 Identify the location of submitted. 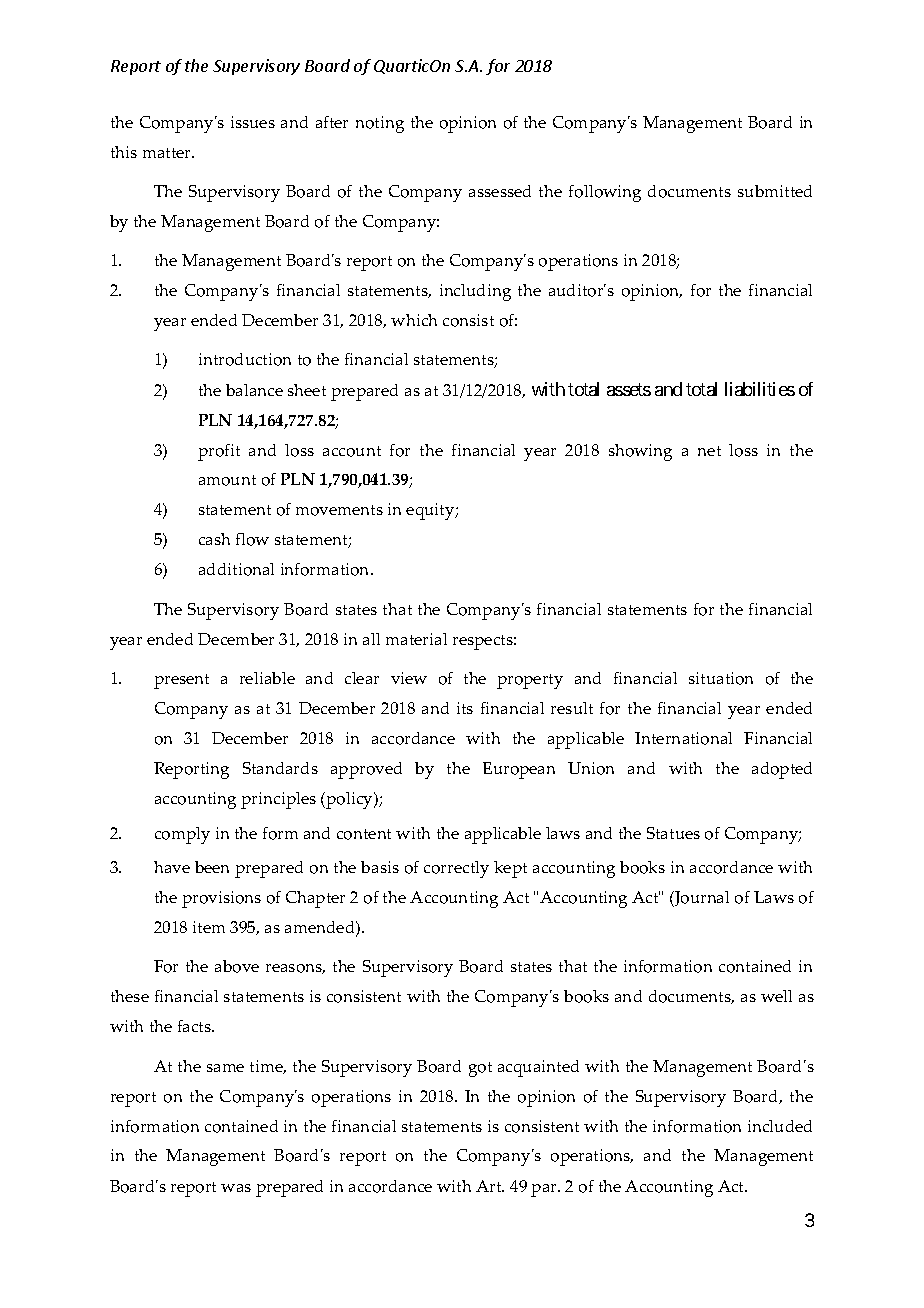
(775, 191).
